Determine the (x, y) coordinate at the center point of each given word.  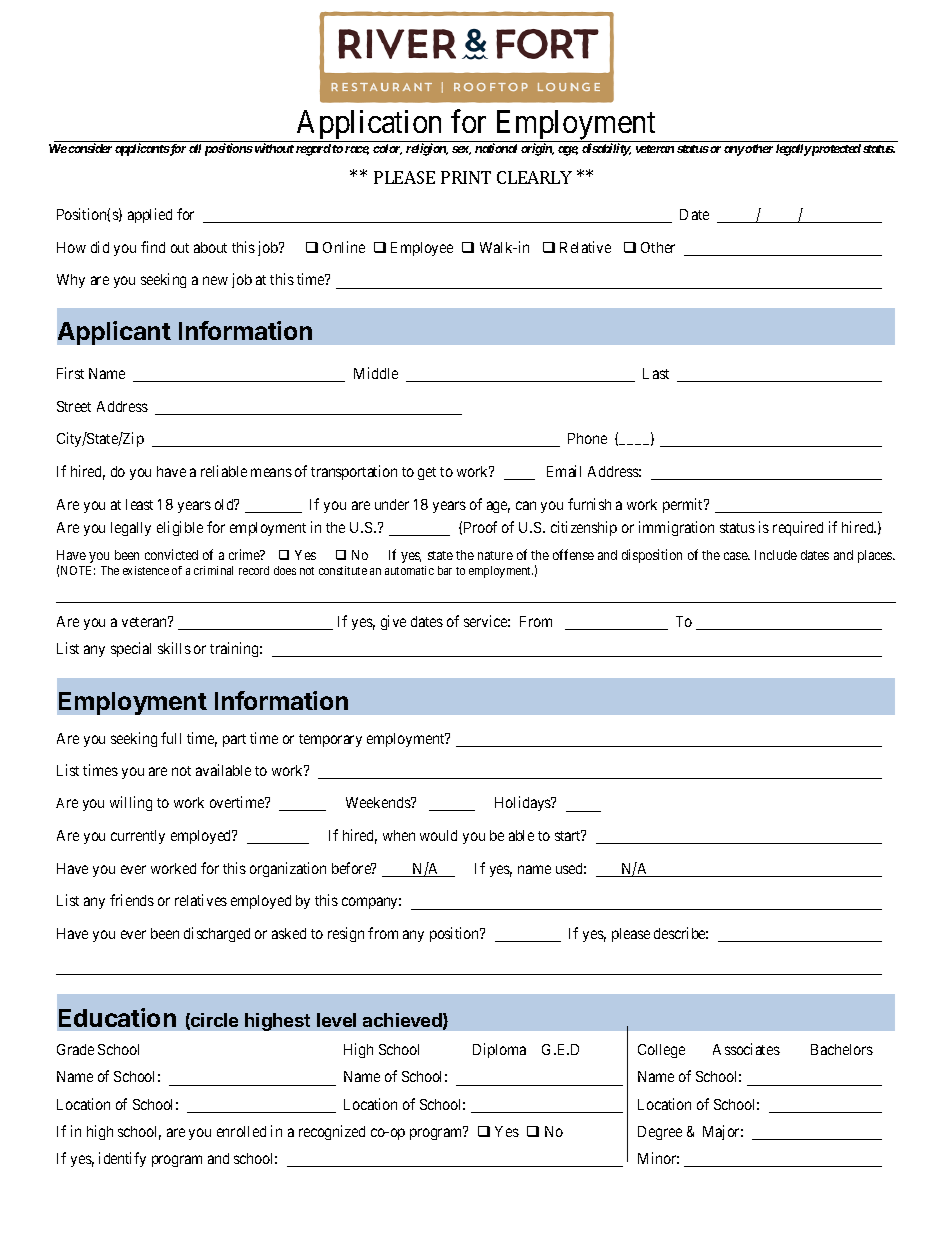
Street (74, 406)
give (393, 622)
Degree (660, 1133)
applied (150, 215)
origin (537, 149)
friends (132, 900)
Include (776, 555)
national (496, 148)
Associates (746, 1049)
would (438, 835)
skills (174, 648)
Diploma (499, 1050)
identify (122, 1159)
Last (656, 373)
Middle (376, 373)
